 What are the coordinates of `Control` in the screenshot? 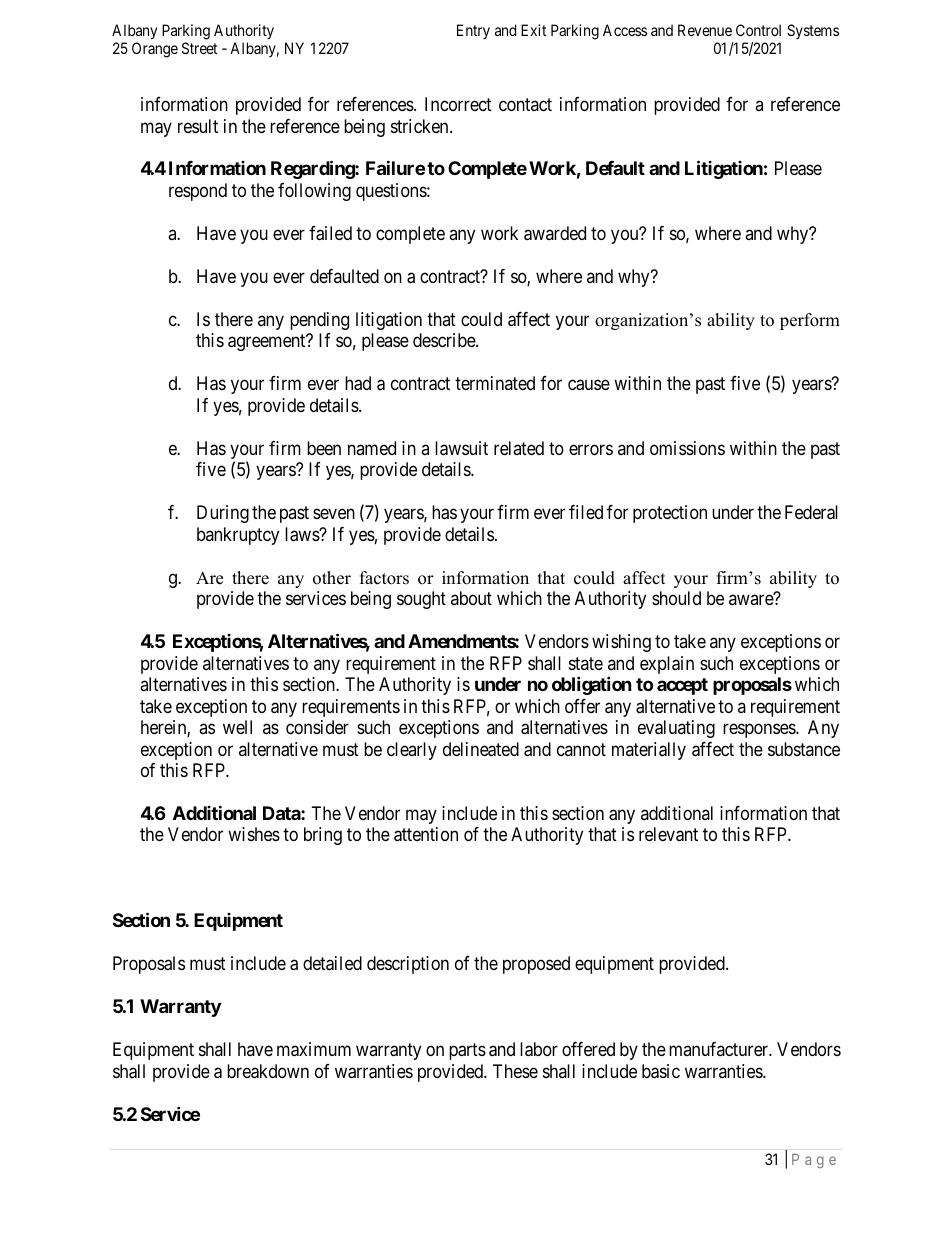 It's located at (758, 30).
